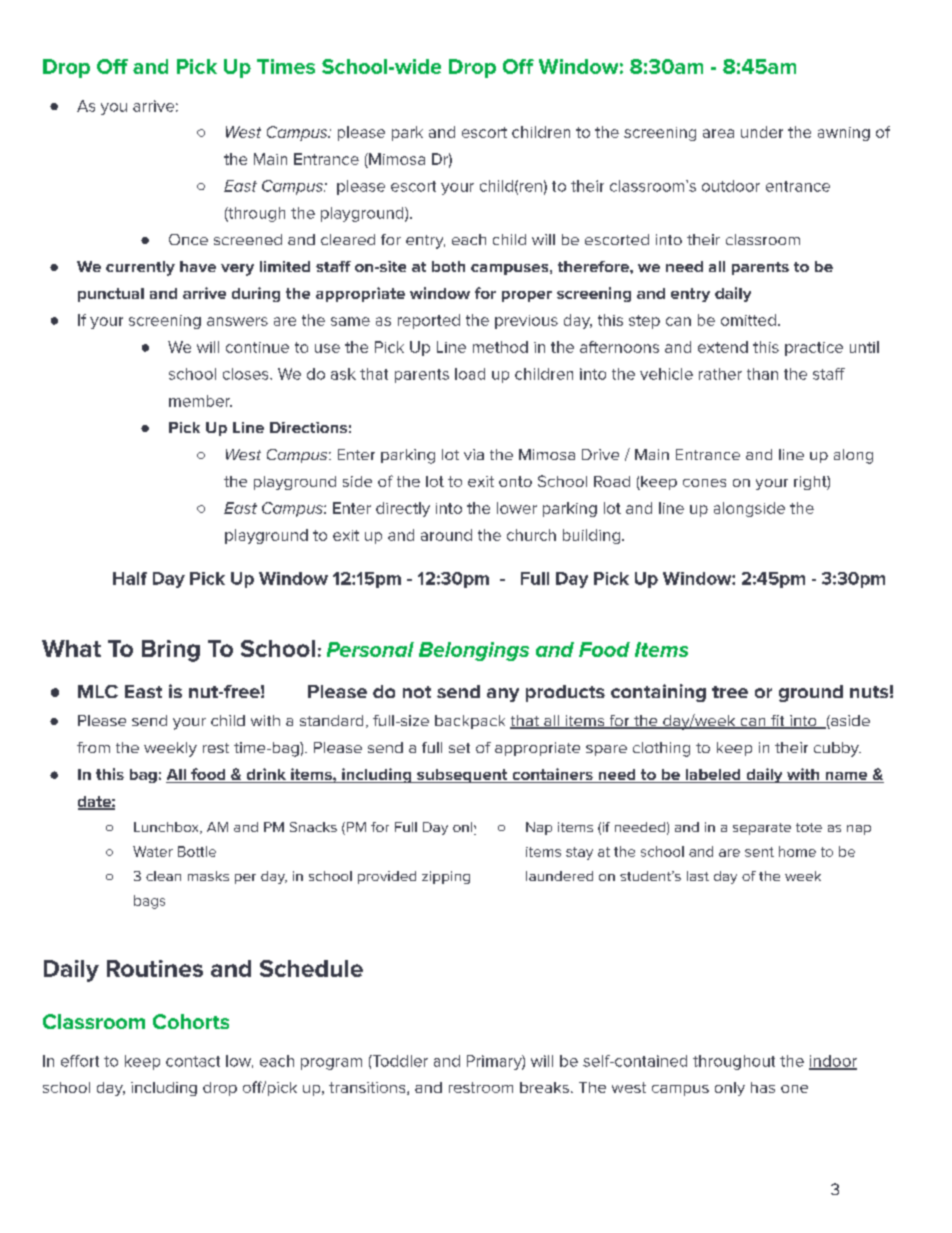  Describe the element at coordinates (98, 691) in the screenshot. I see `MLC` at that location.
